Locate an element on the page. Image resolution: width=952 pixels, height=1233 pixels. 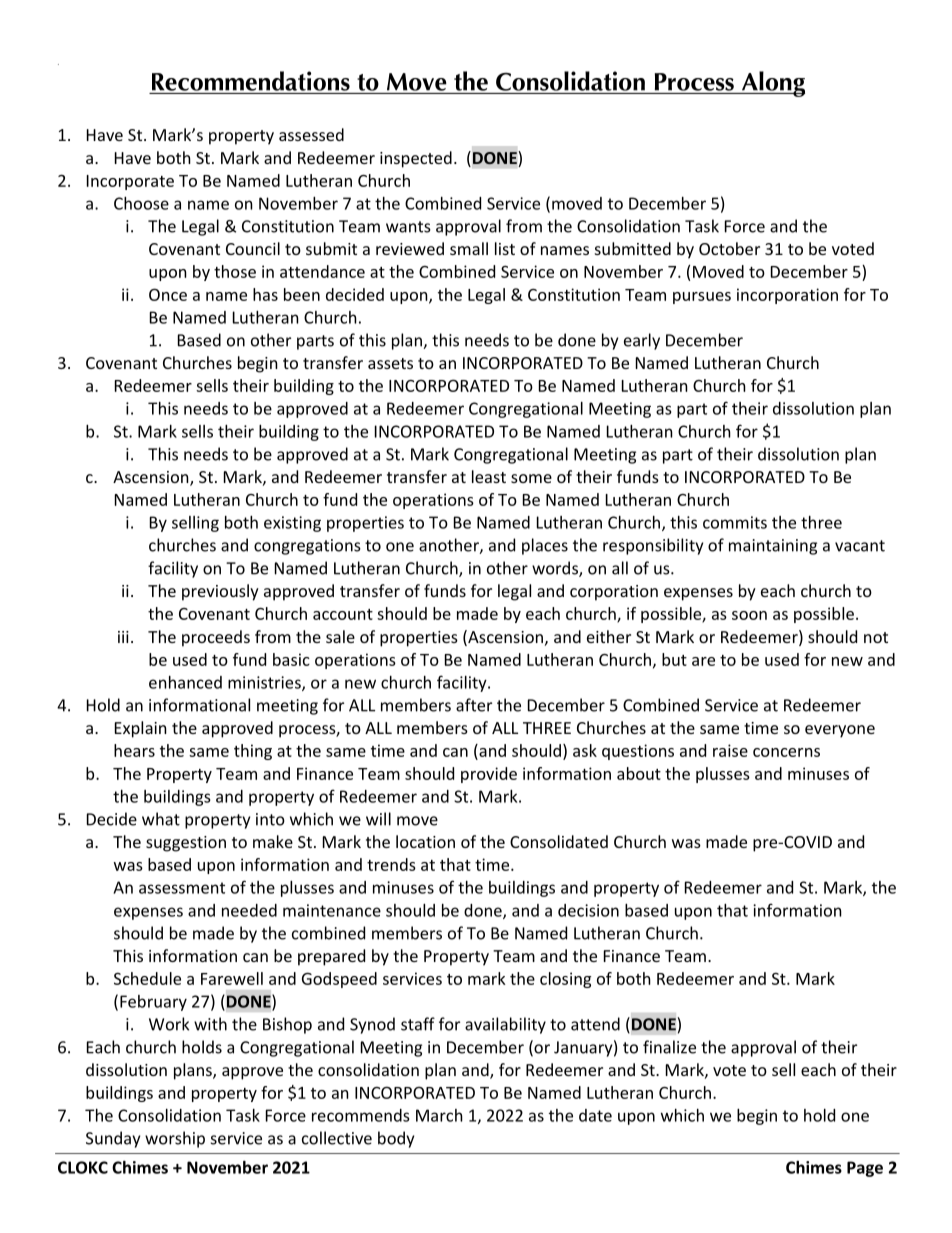
existing is located at coordinates (292, 524).
